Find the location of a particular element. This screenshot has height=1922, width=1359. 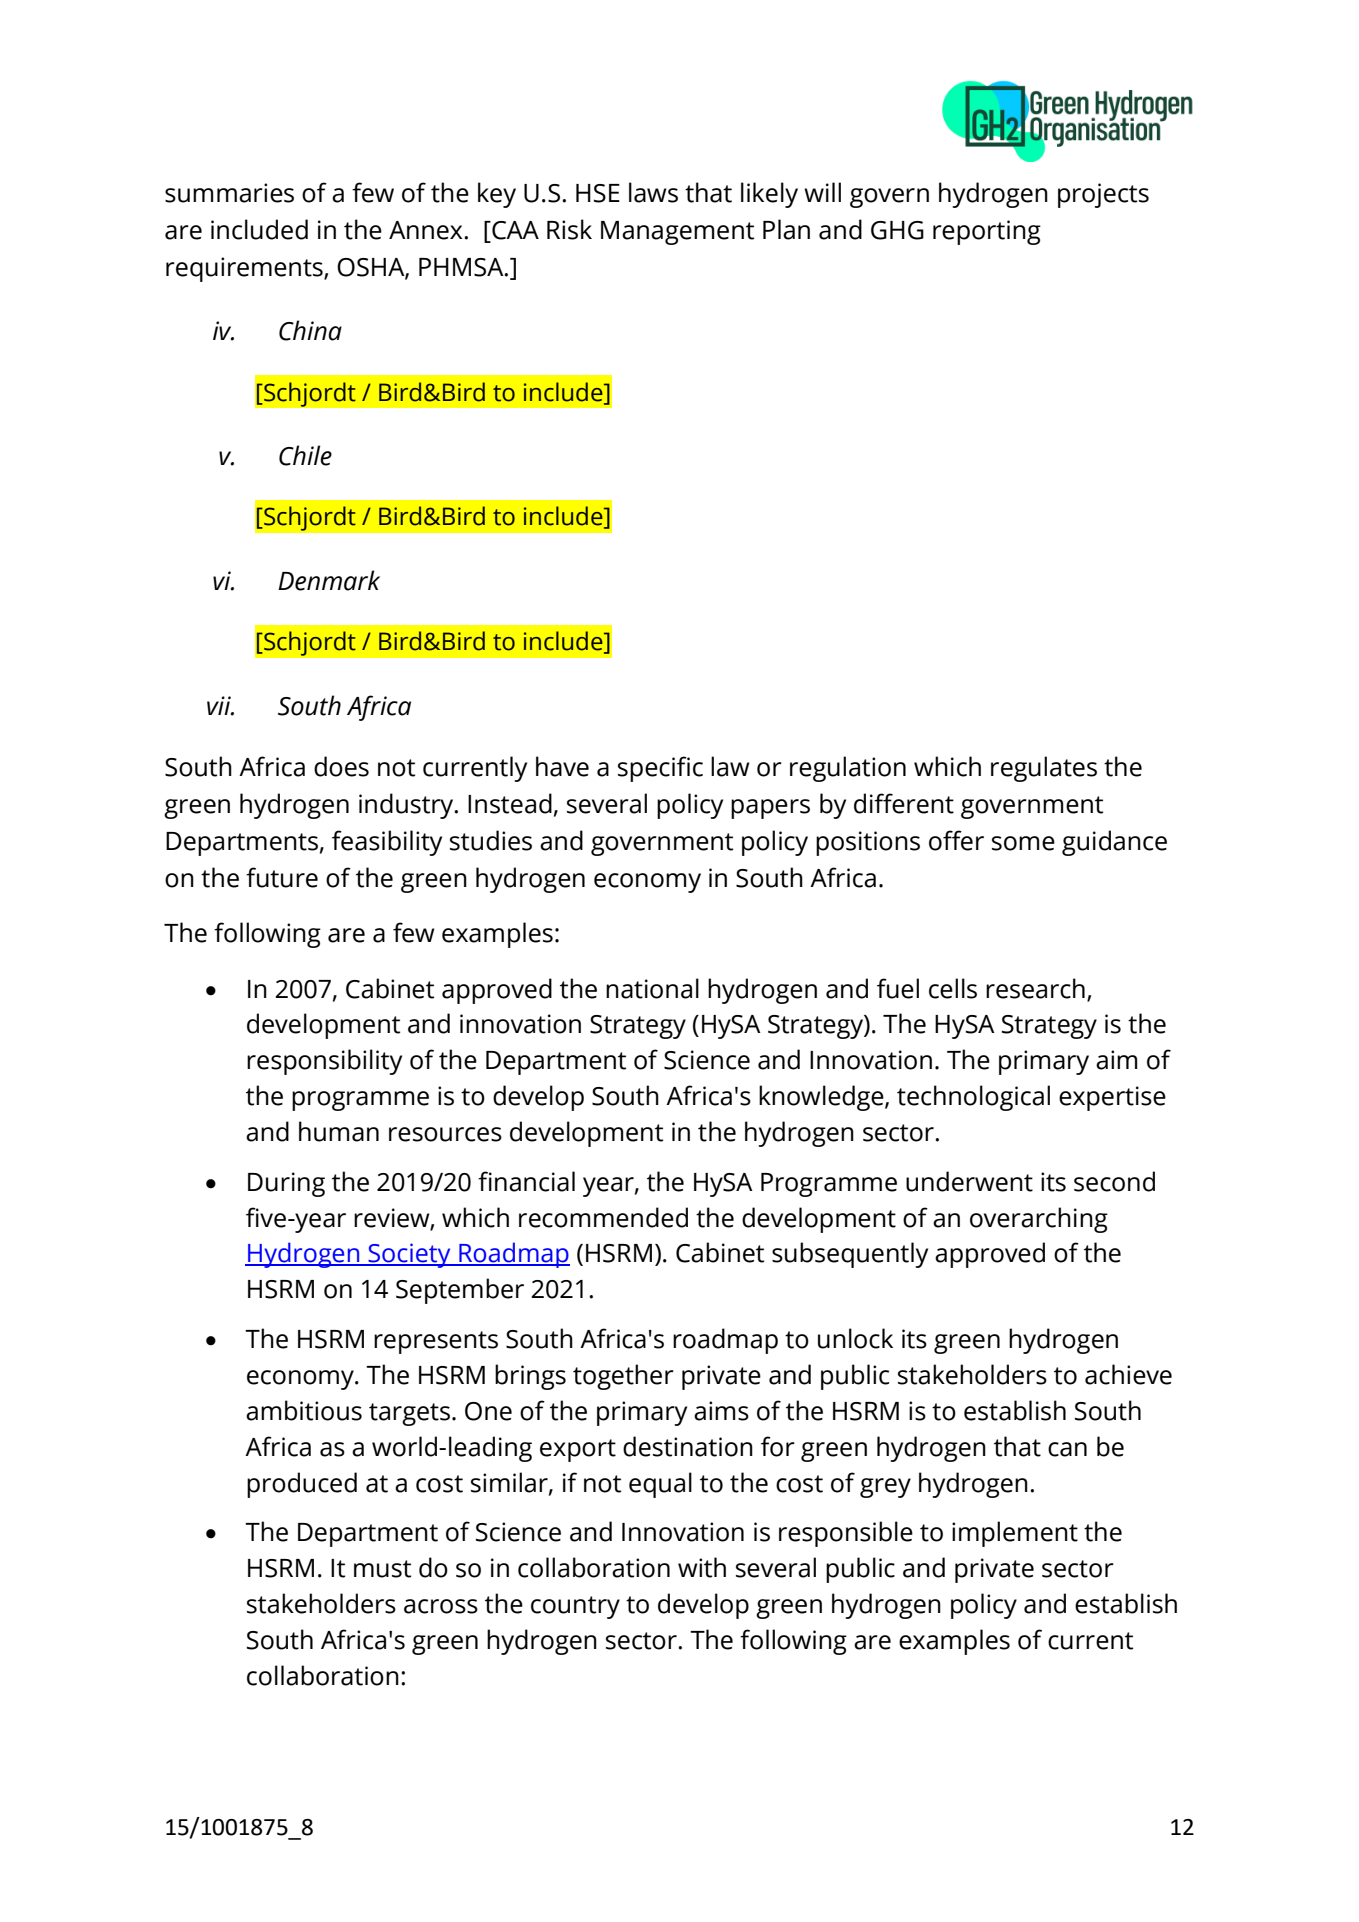

must is located at coordinates (382, 1569).
